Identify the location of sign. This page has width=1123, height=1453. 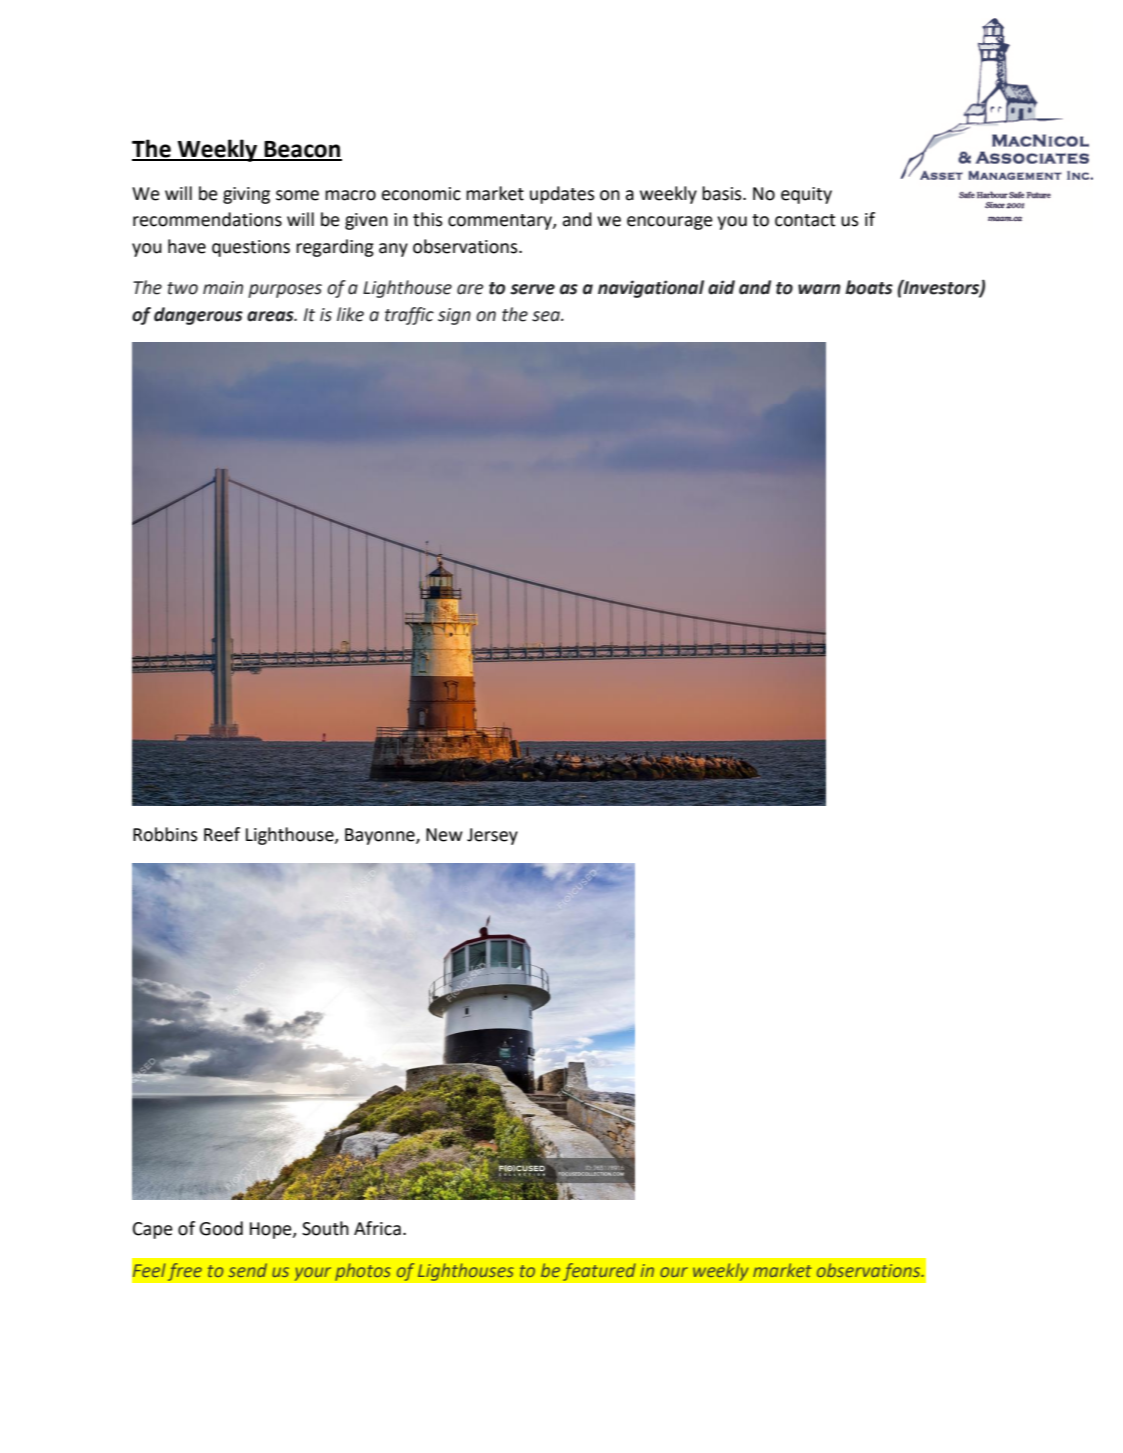
(454, 316).
